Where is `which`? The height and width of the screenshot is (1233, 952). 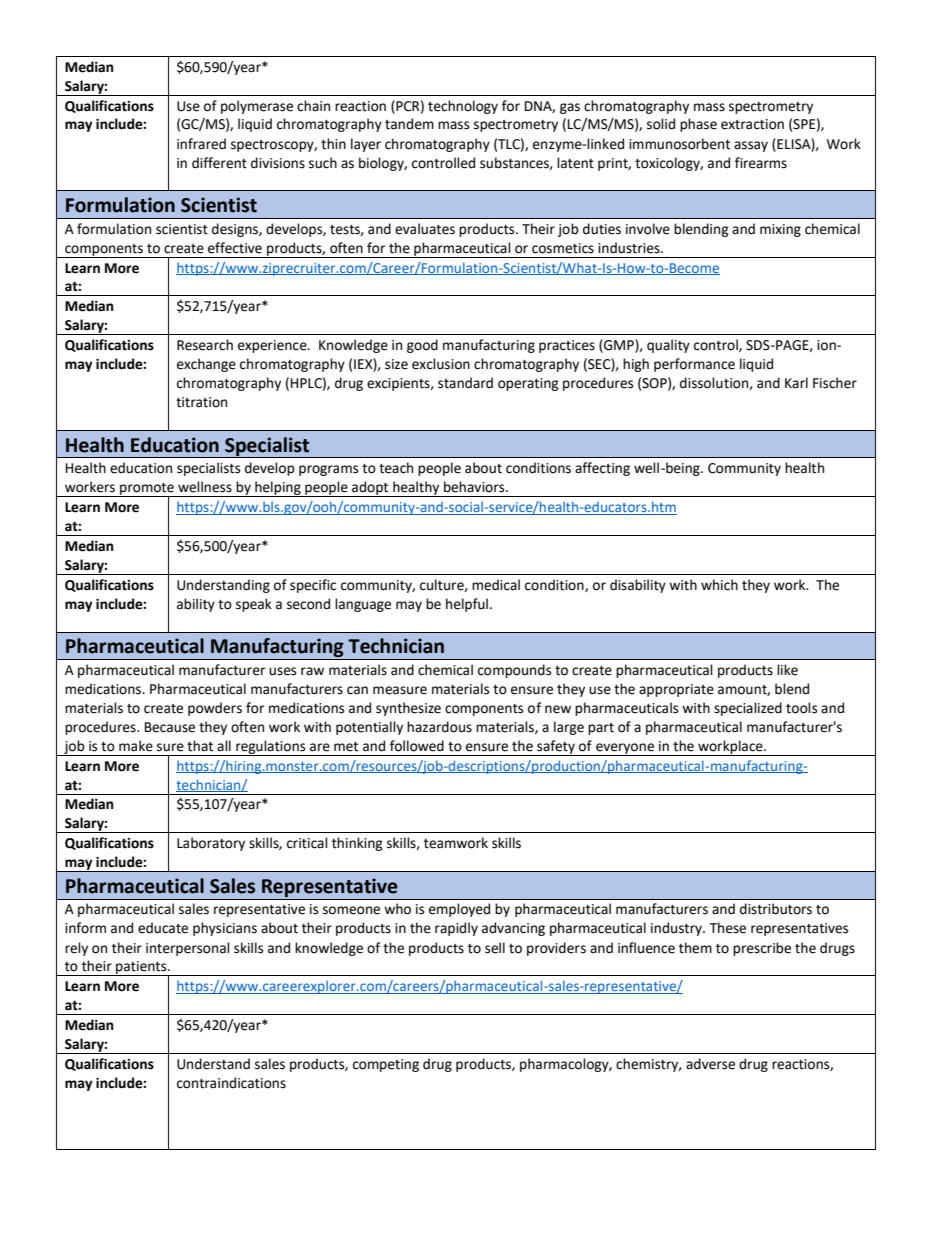 which is located at coordinates (719, 585).
